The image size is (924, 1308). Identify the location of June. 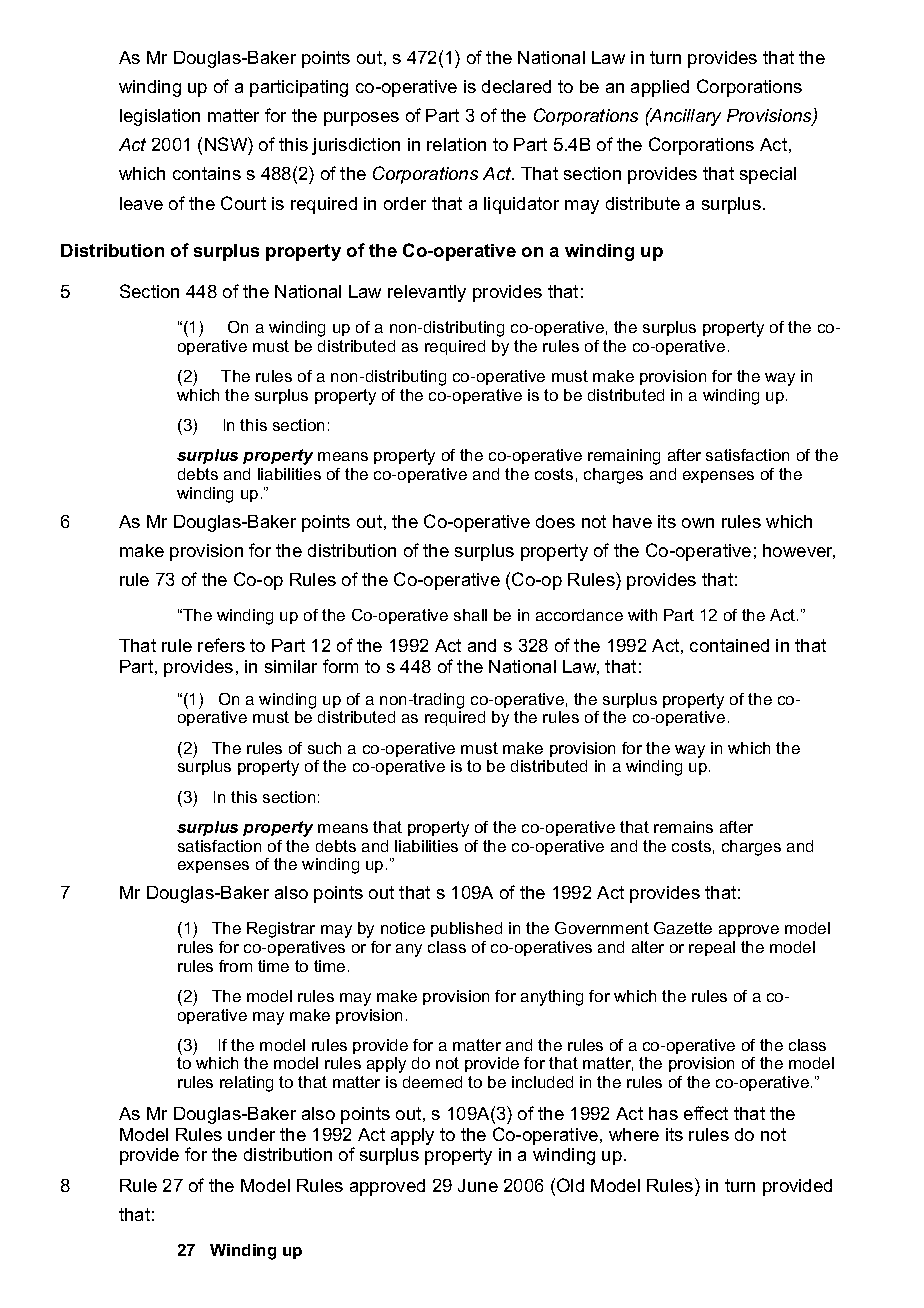
(478, 1185).
